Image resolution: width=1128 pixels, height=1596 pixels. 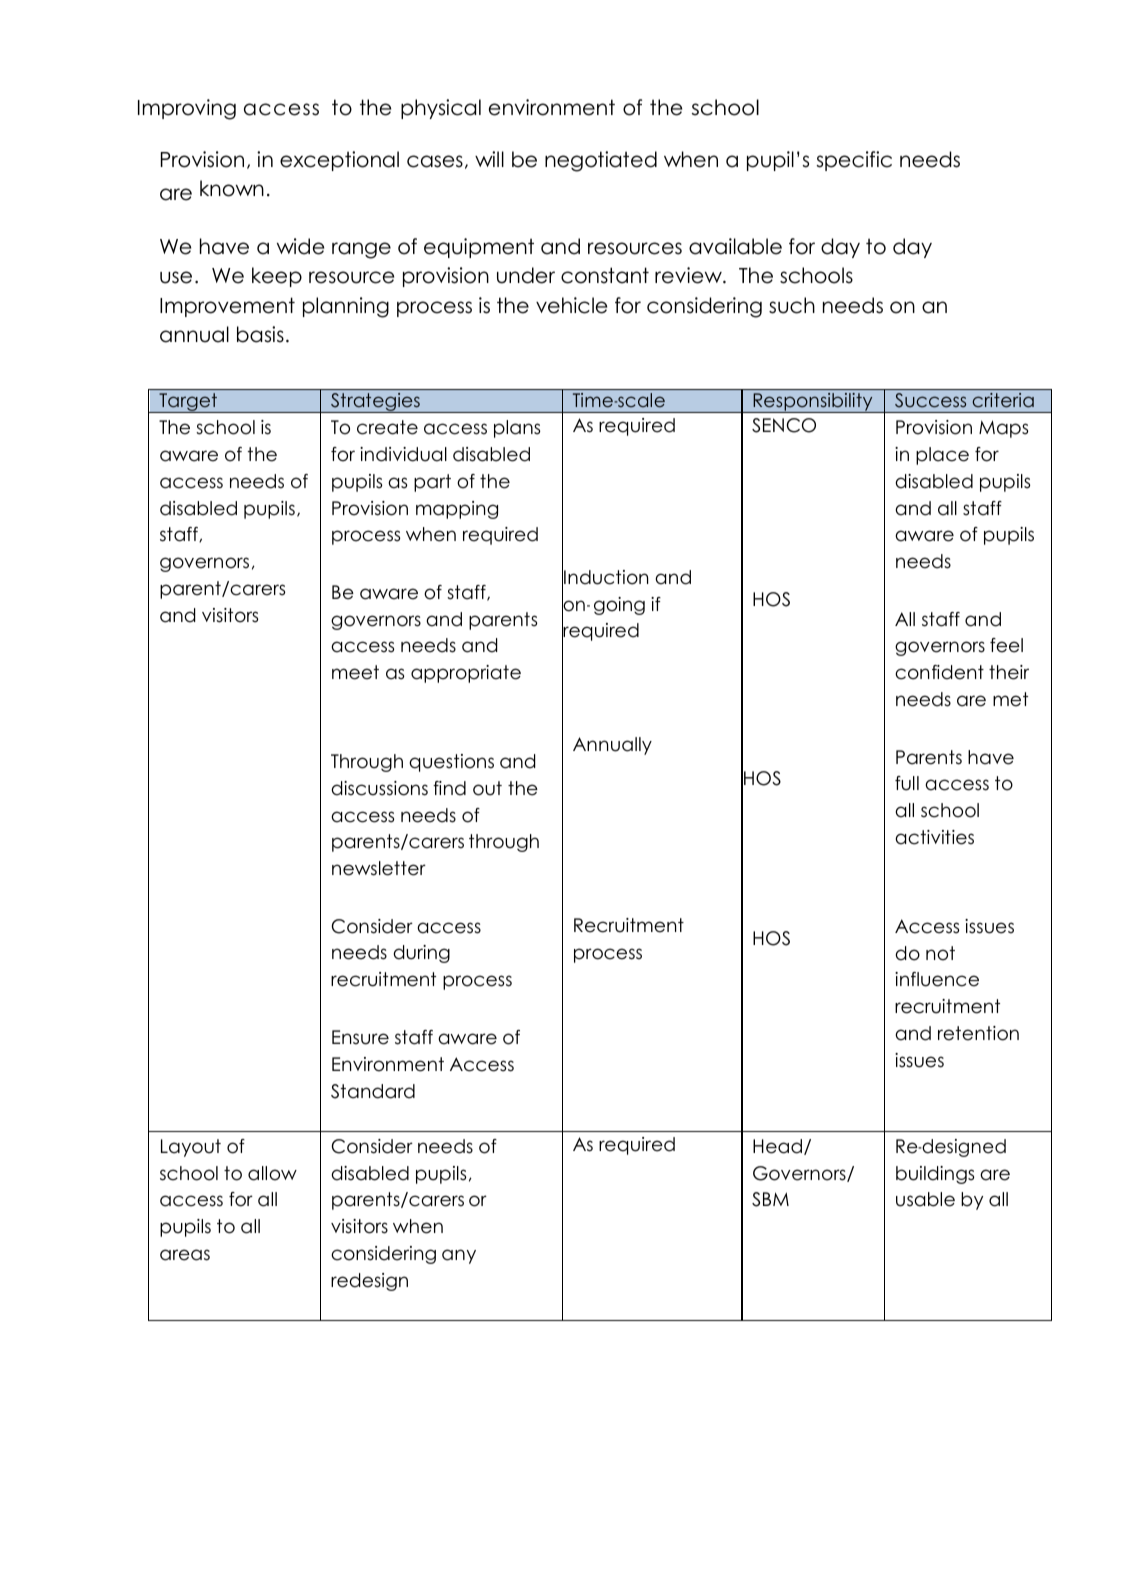 I want to click on influence, so click(x=937, y=979).
